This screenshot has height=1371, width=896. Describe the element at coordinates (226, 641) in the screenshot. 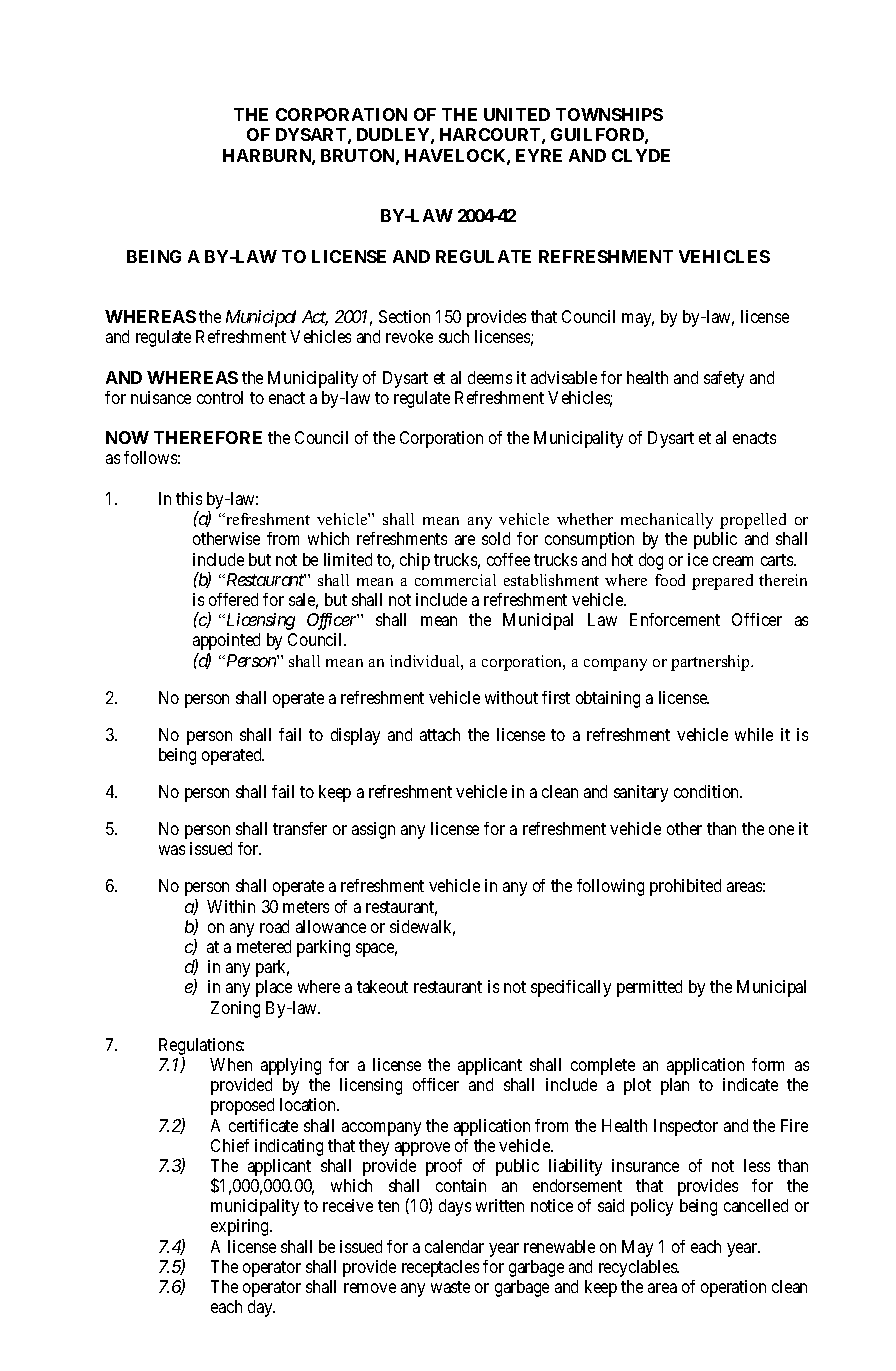

I see `appointed` at that location.
